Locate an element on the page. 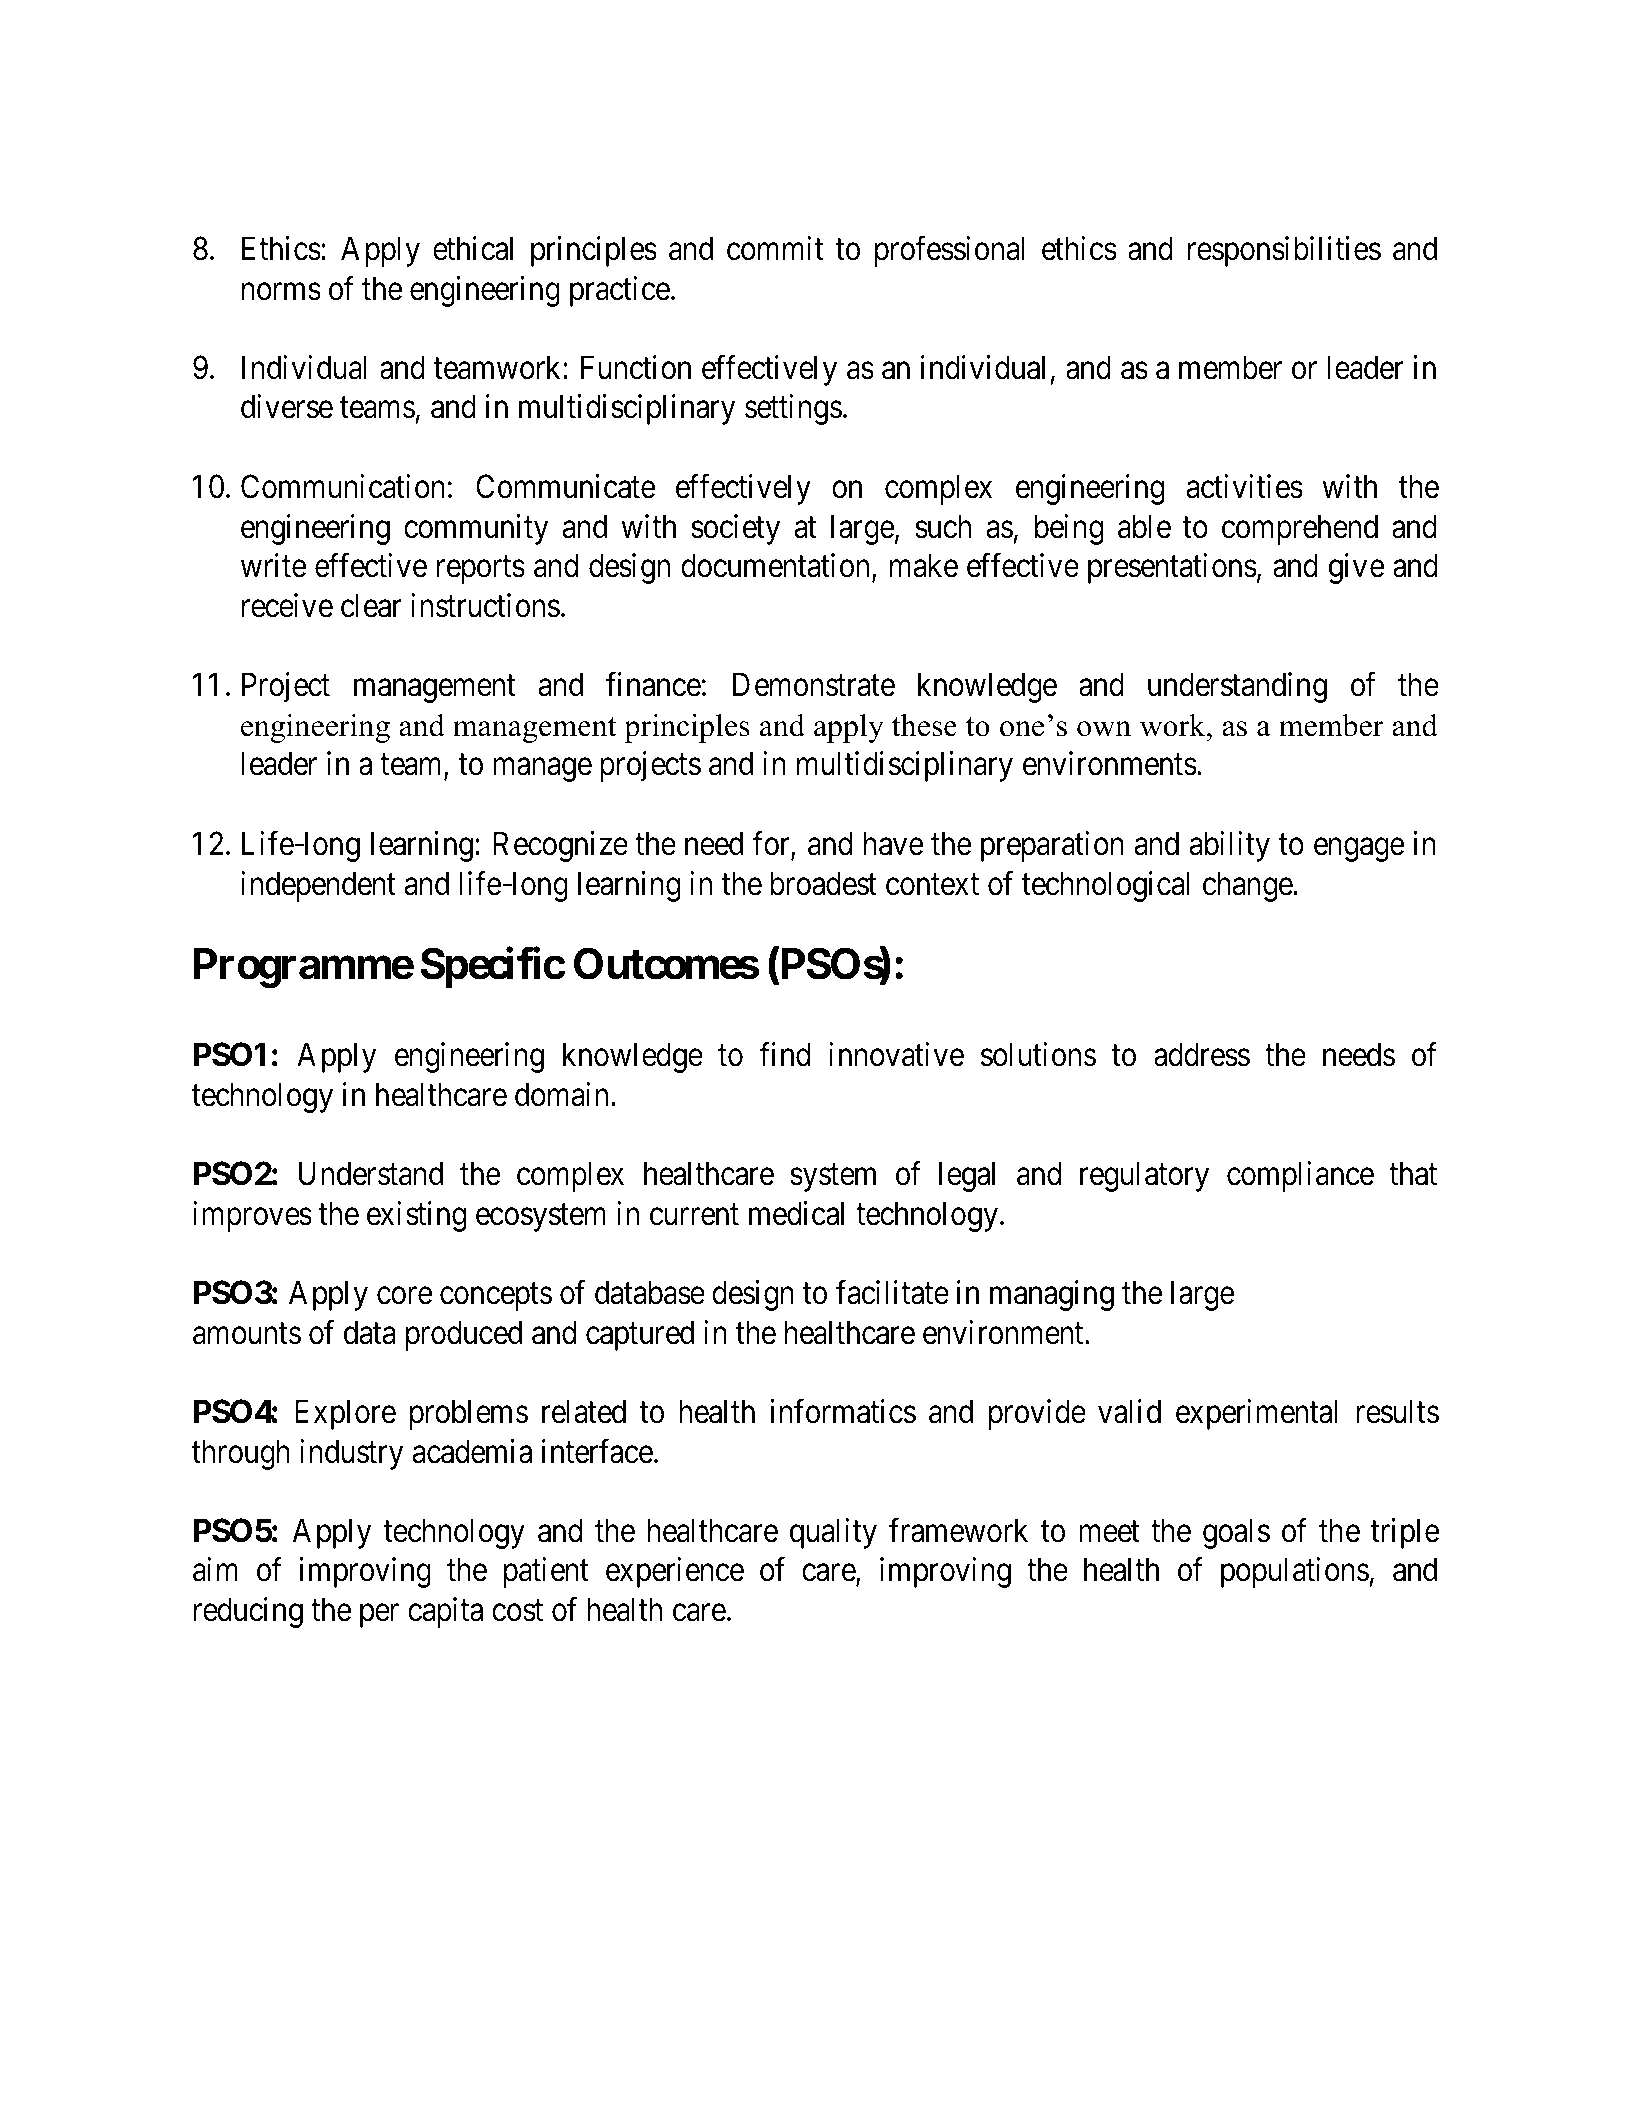  responsibilities is located at coordinates (1284, 251).
